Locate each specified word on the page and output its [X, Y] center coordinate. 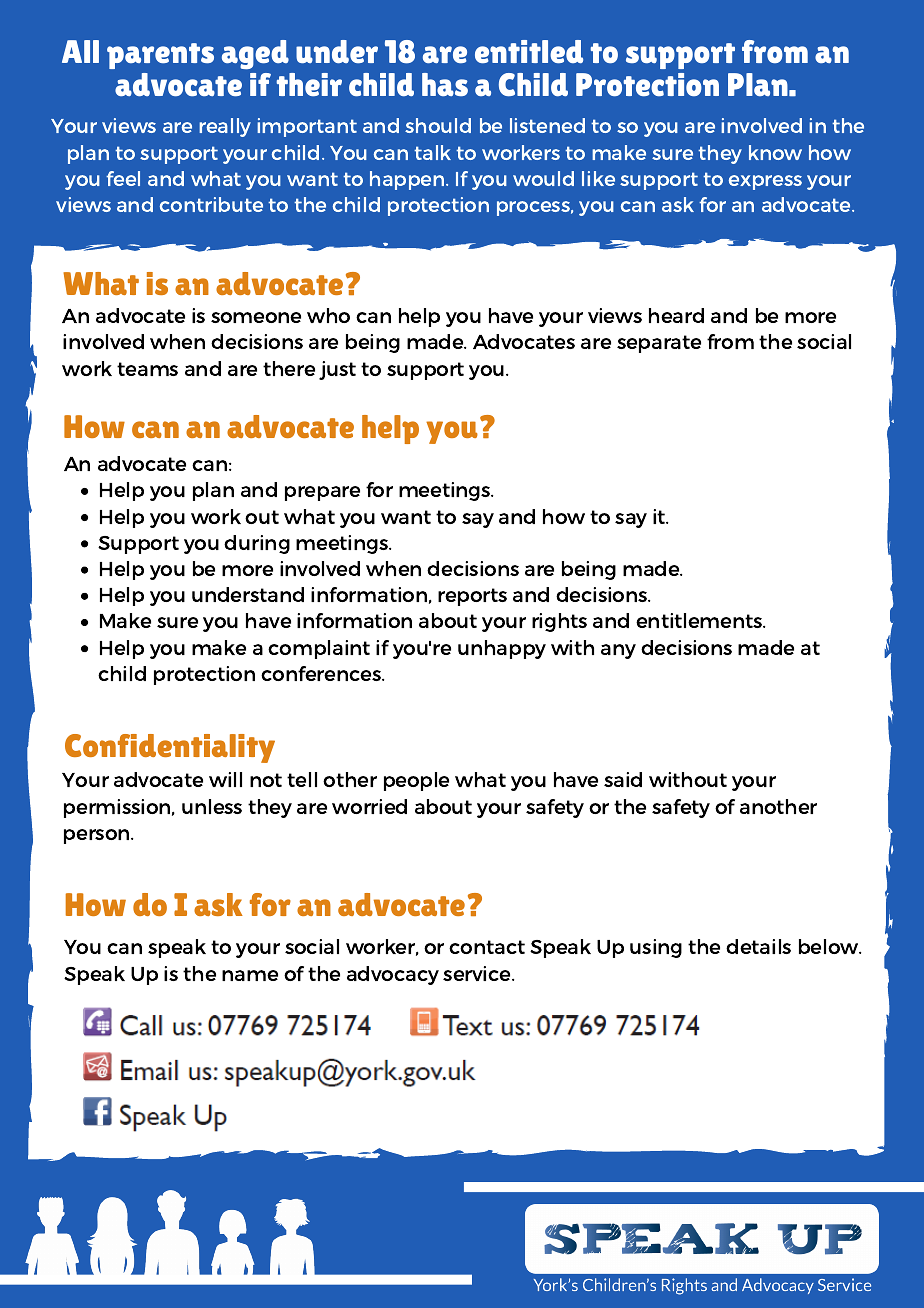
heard [676, 315]
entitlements [700, 620]
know [775, 152]
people [416, 781]
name [250, 975]
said [623, 779]
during [257, 544]
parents [160, 56]
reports [472, 597]
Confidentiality [170, 748]
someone [256, 317]
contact [487, 947]
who [328, 315]
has [445, 84]
